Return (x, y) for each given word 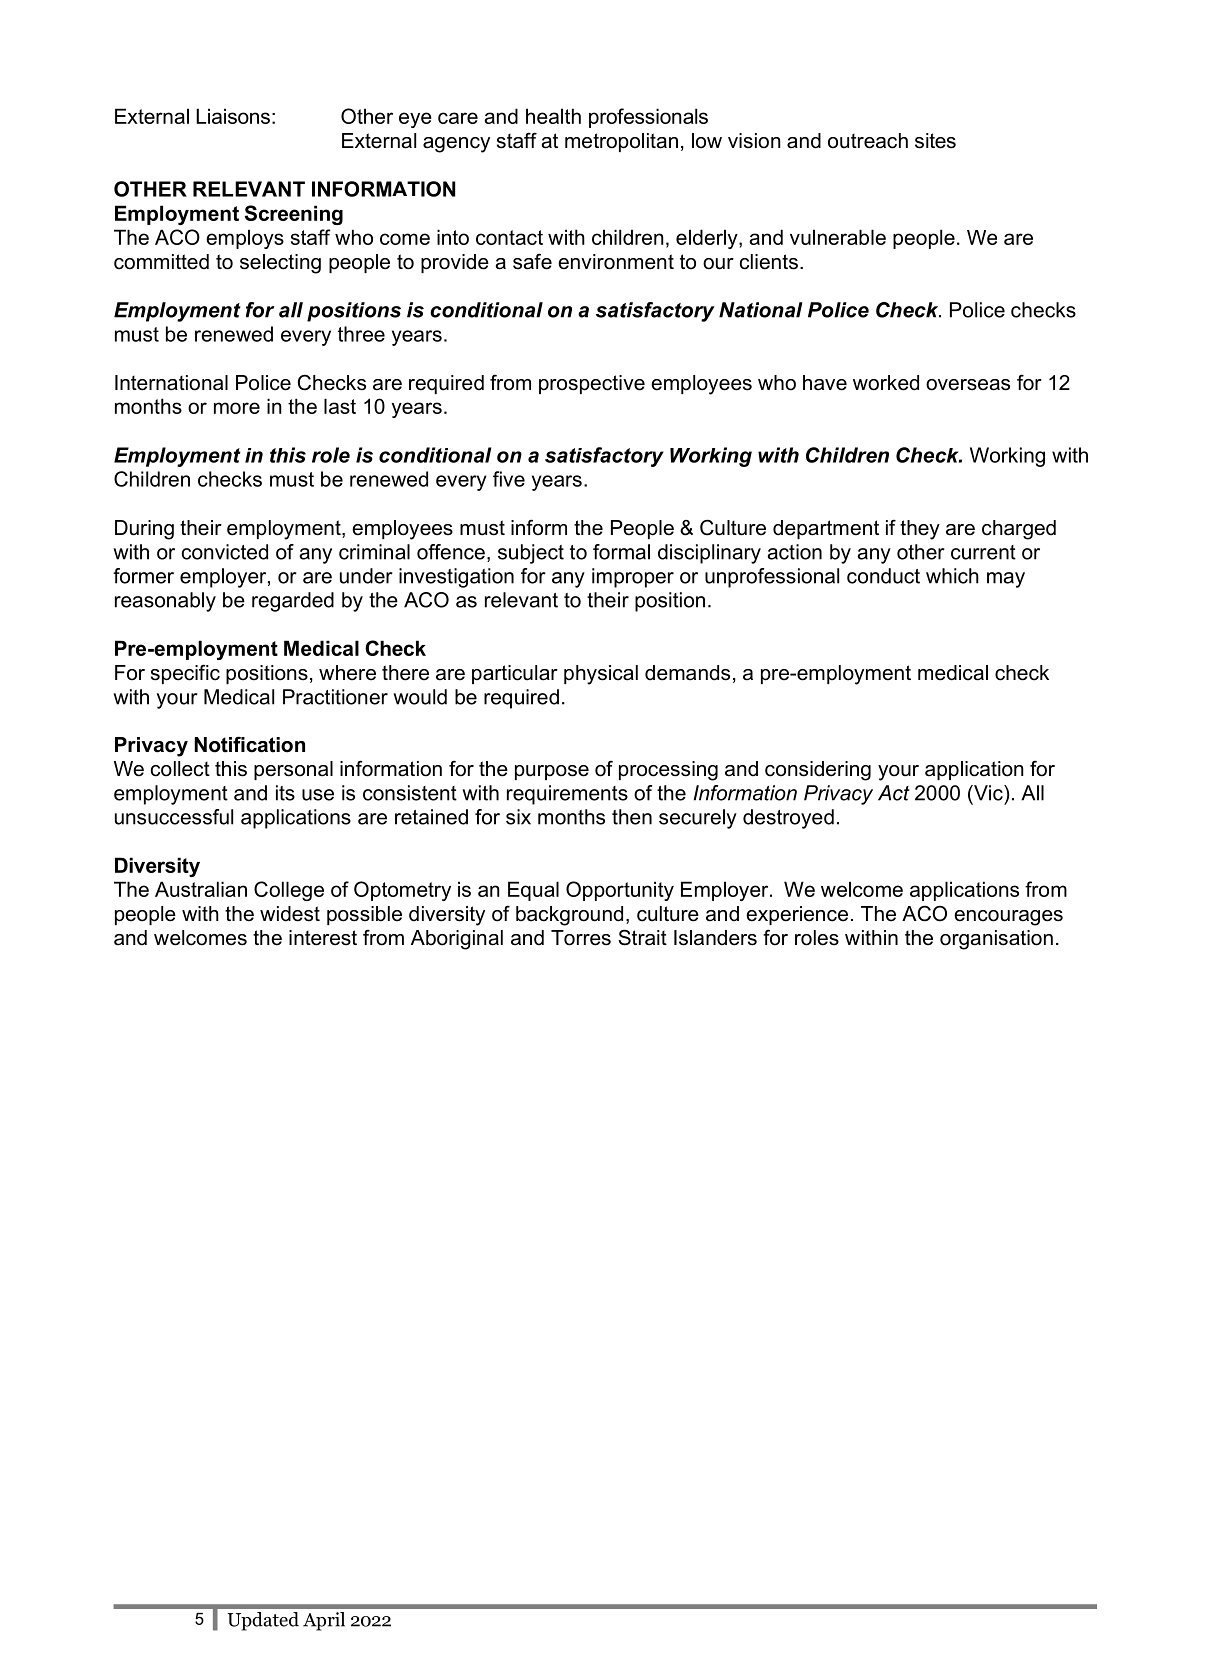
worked (886, 383)
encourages (1008, 918)
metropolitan (621, 142)
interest (323, 938)
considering (818, 771)
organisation (996, 940)
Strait (642, 937)
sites (935, 141)
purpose (552, 772)
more (237, 408)
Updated (263, 1621)
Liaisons (233, 116)
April (324, 1621)
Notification (249, 744)
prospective (592, 384)
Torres (581, 938)
